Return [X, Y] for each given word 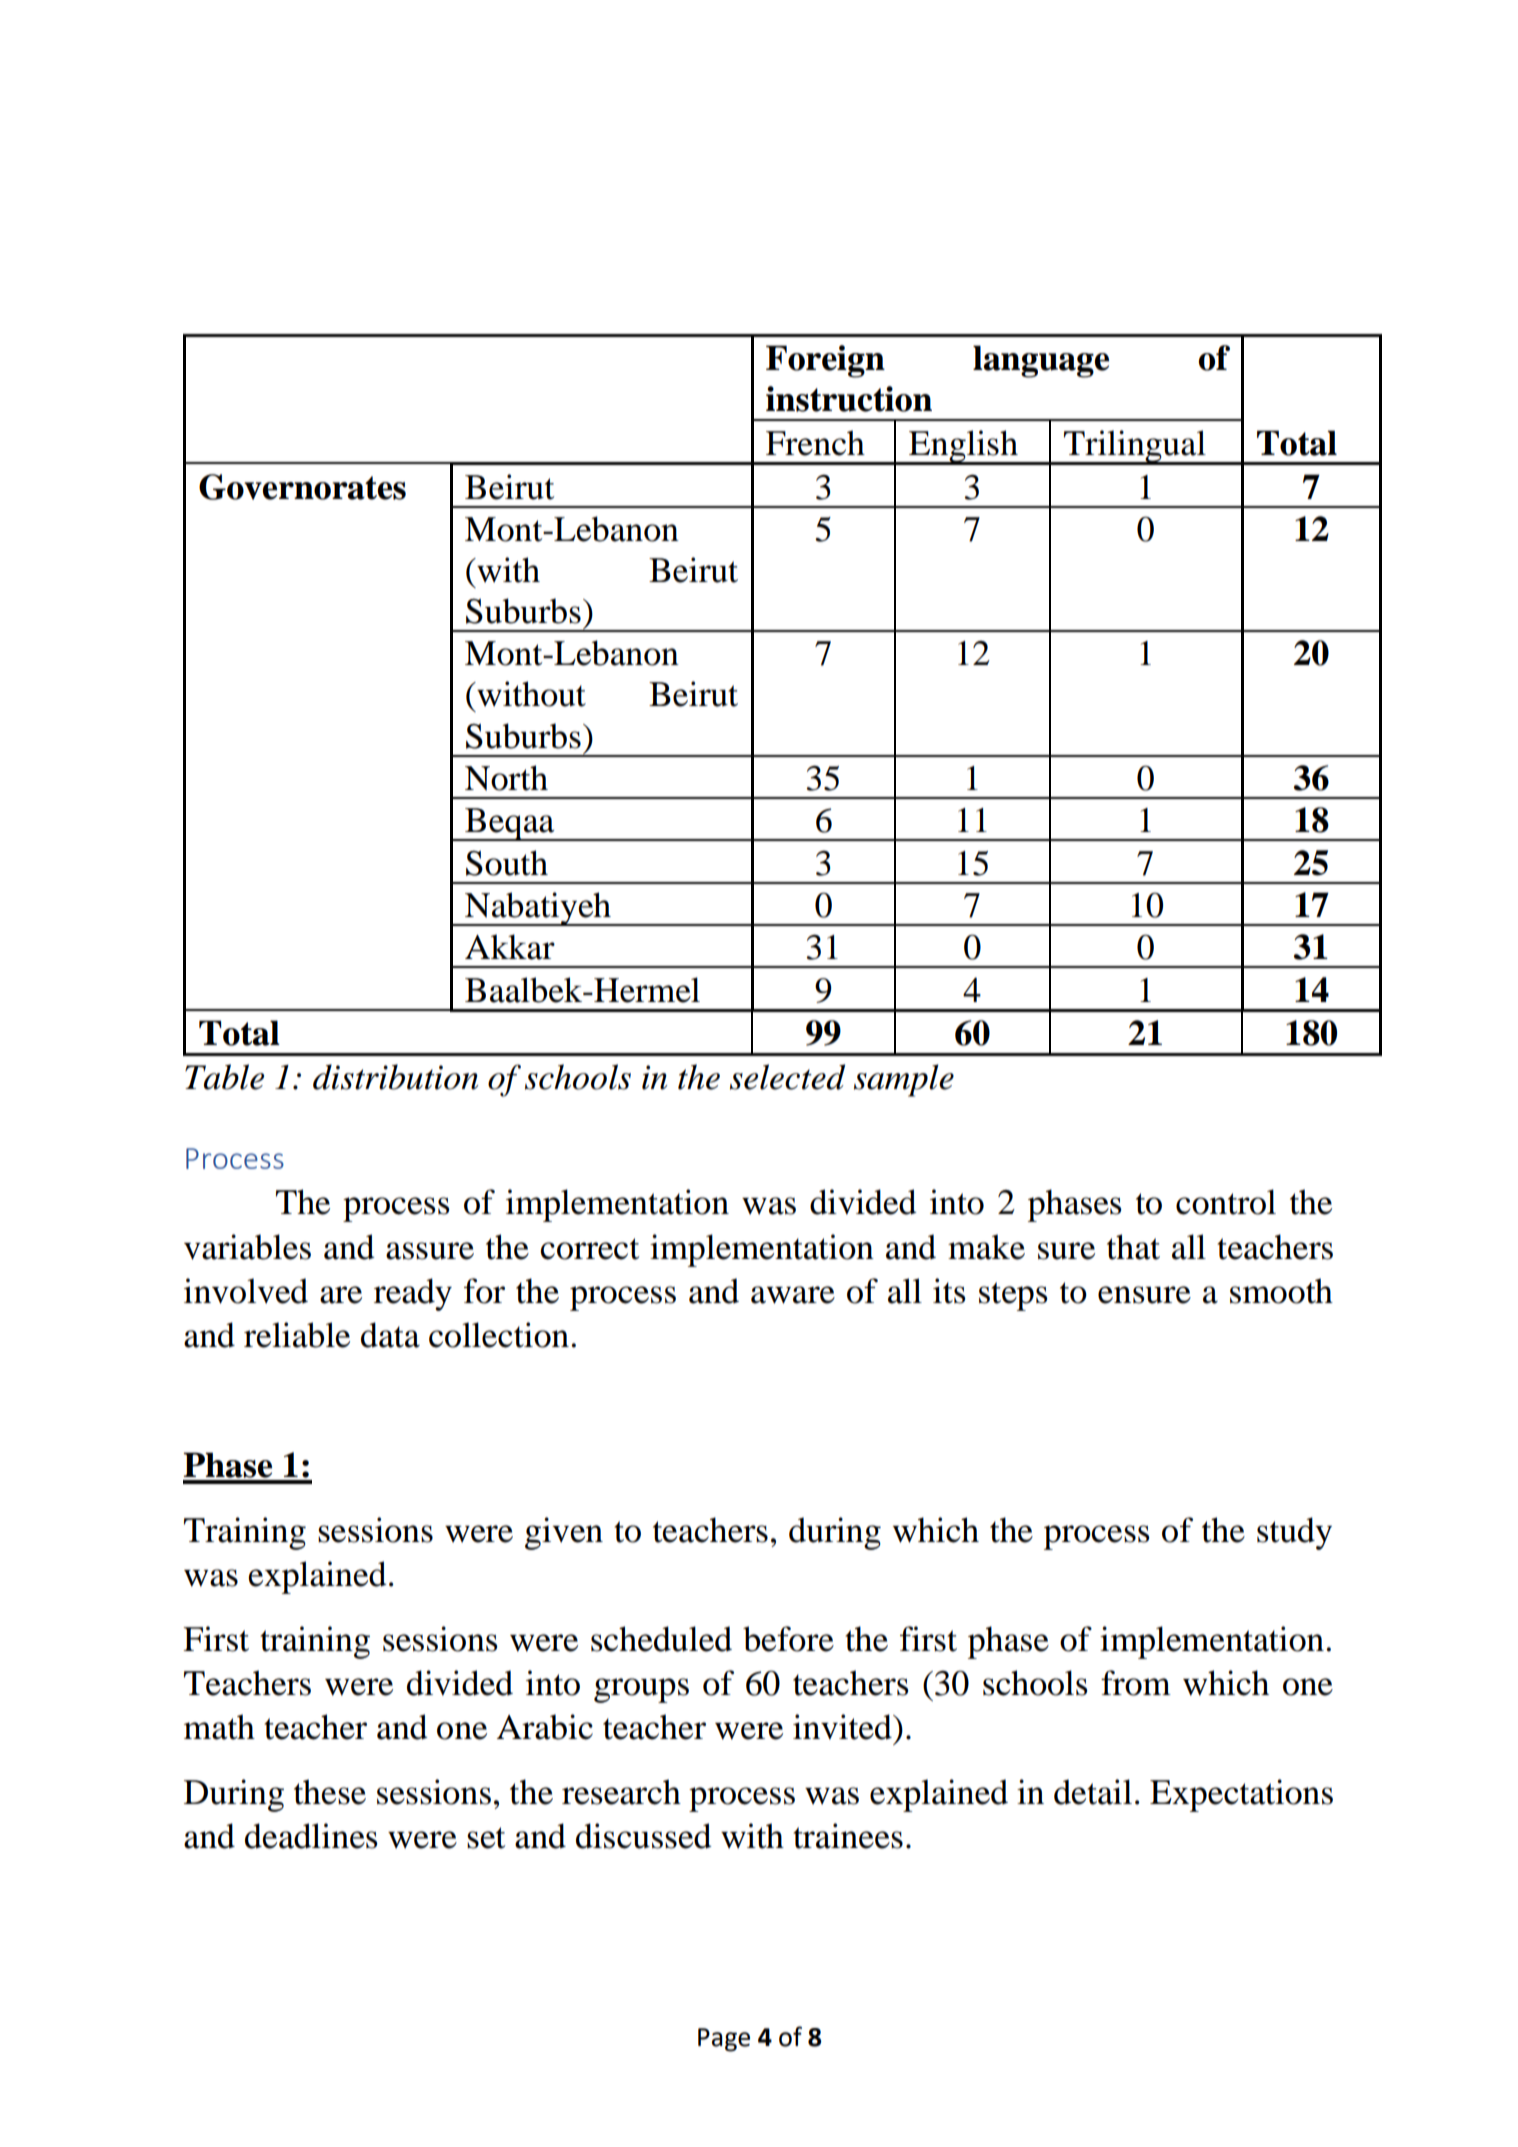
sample [904, 1080]
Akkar [510, 947]
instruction [849, 399]
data [390, 1335]
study [1294, 1533]
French [815, 443]
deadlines [311, 1836]
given [564, 1533]
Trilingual [1135, 447]
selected [787, 1077]
